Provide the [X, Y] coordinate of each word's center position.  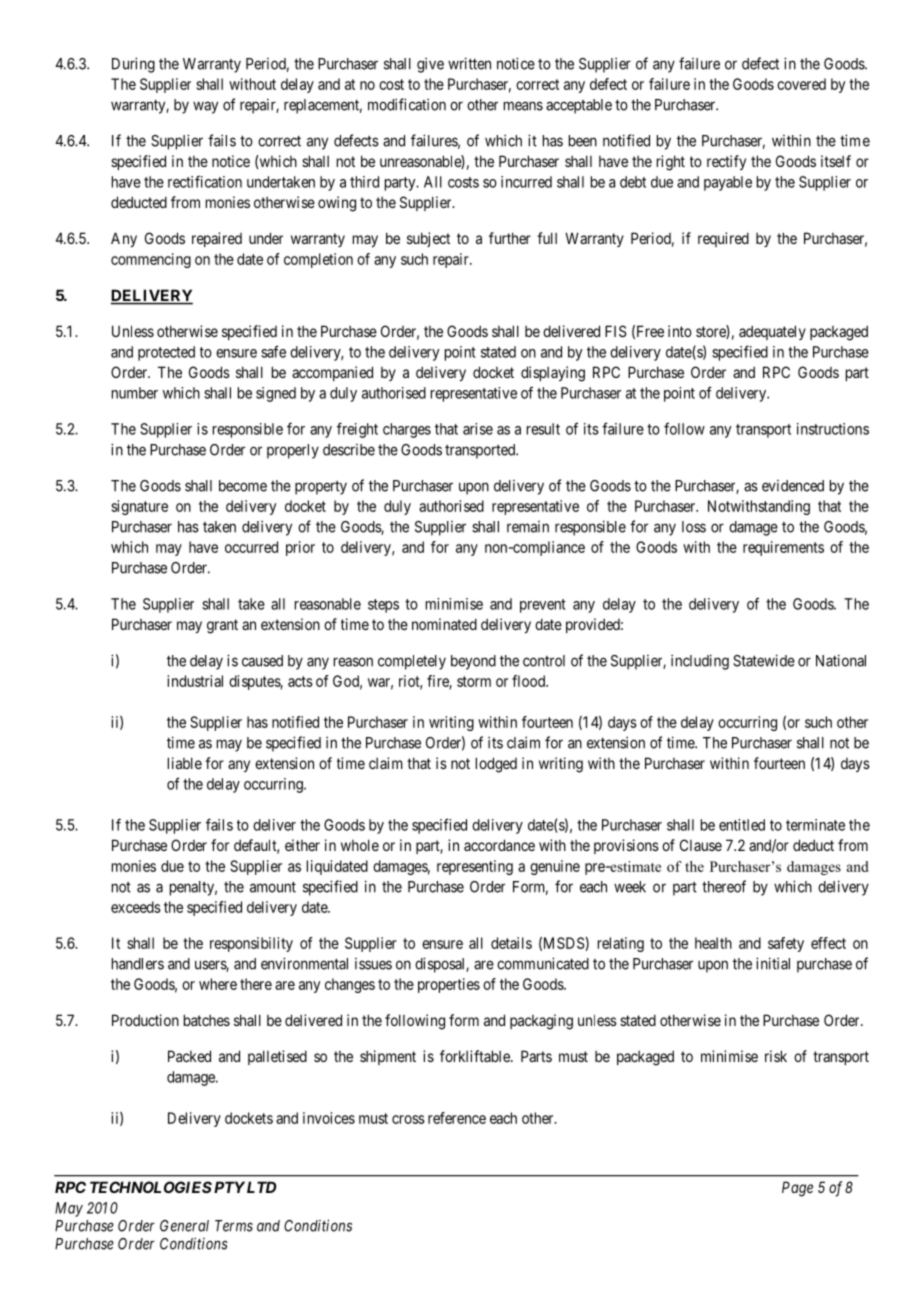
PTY [228, 1187]
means [523, 106]
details [511, 943]
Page [797, 1189]
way [205, 107]
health [713, 943]
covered [801, 84]
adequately [772, 332]
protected [166, 353]
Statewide [764, 660]
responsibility [251, 944]
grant [222, 626]
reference [457, 1118]
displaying [553, 374]
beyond [473, 662]
